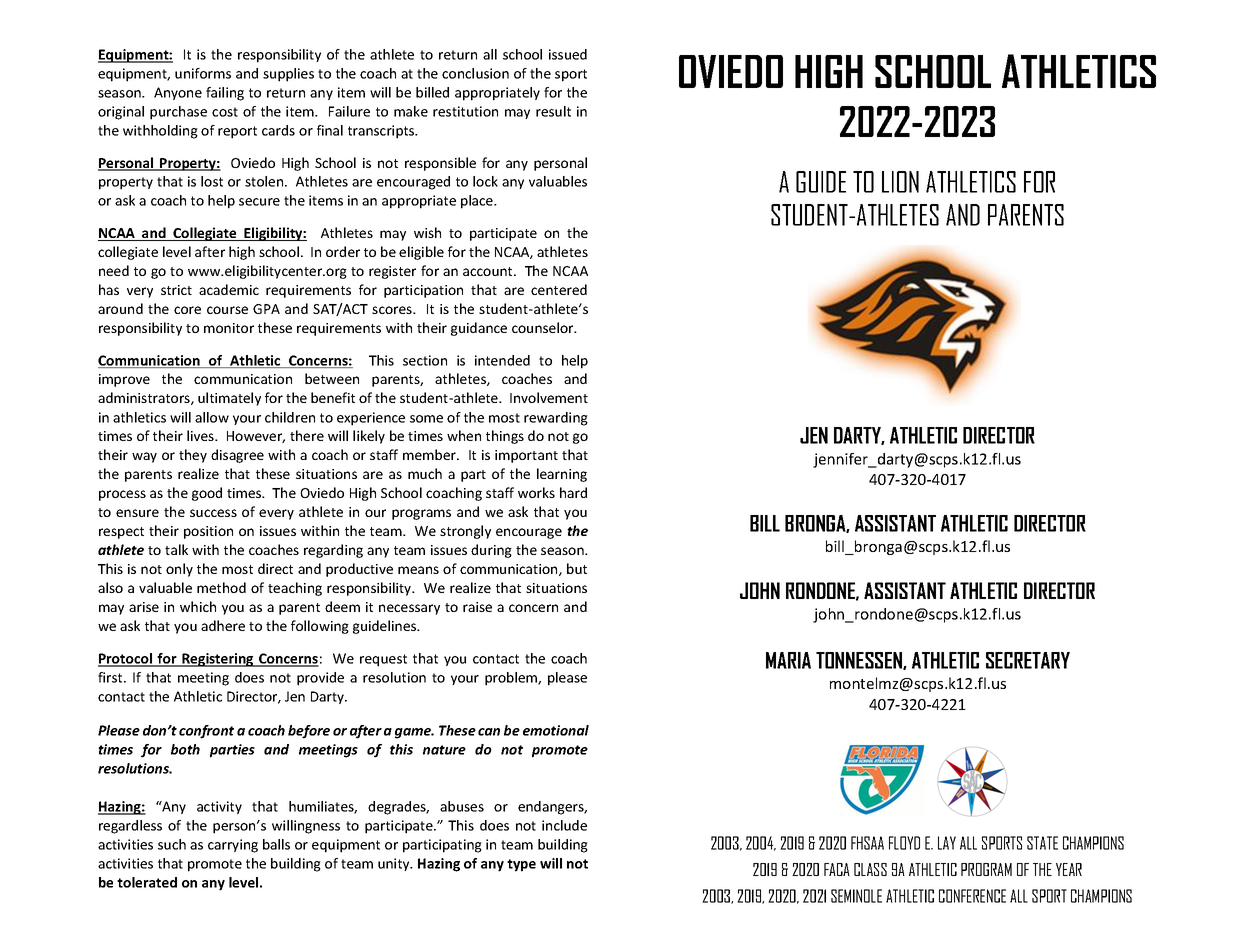 This page has width=1233, height=952. Describe the element at coordinates (568, 54) in the page. I see `issued` at that location.
